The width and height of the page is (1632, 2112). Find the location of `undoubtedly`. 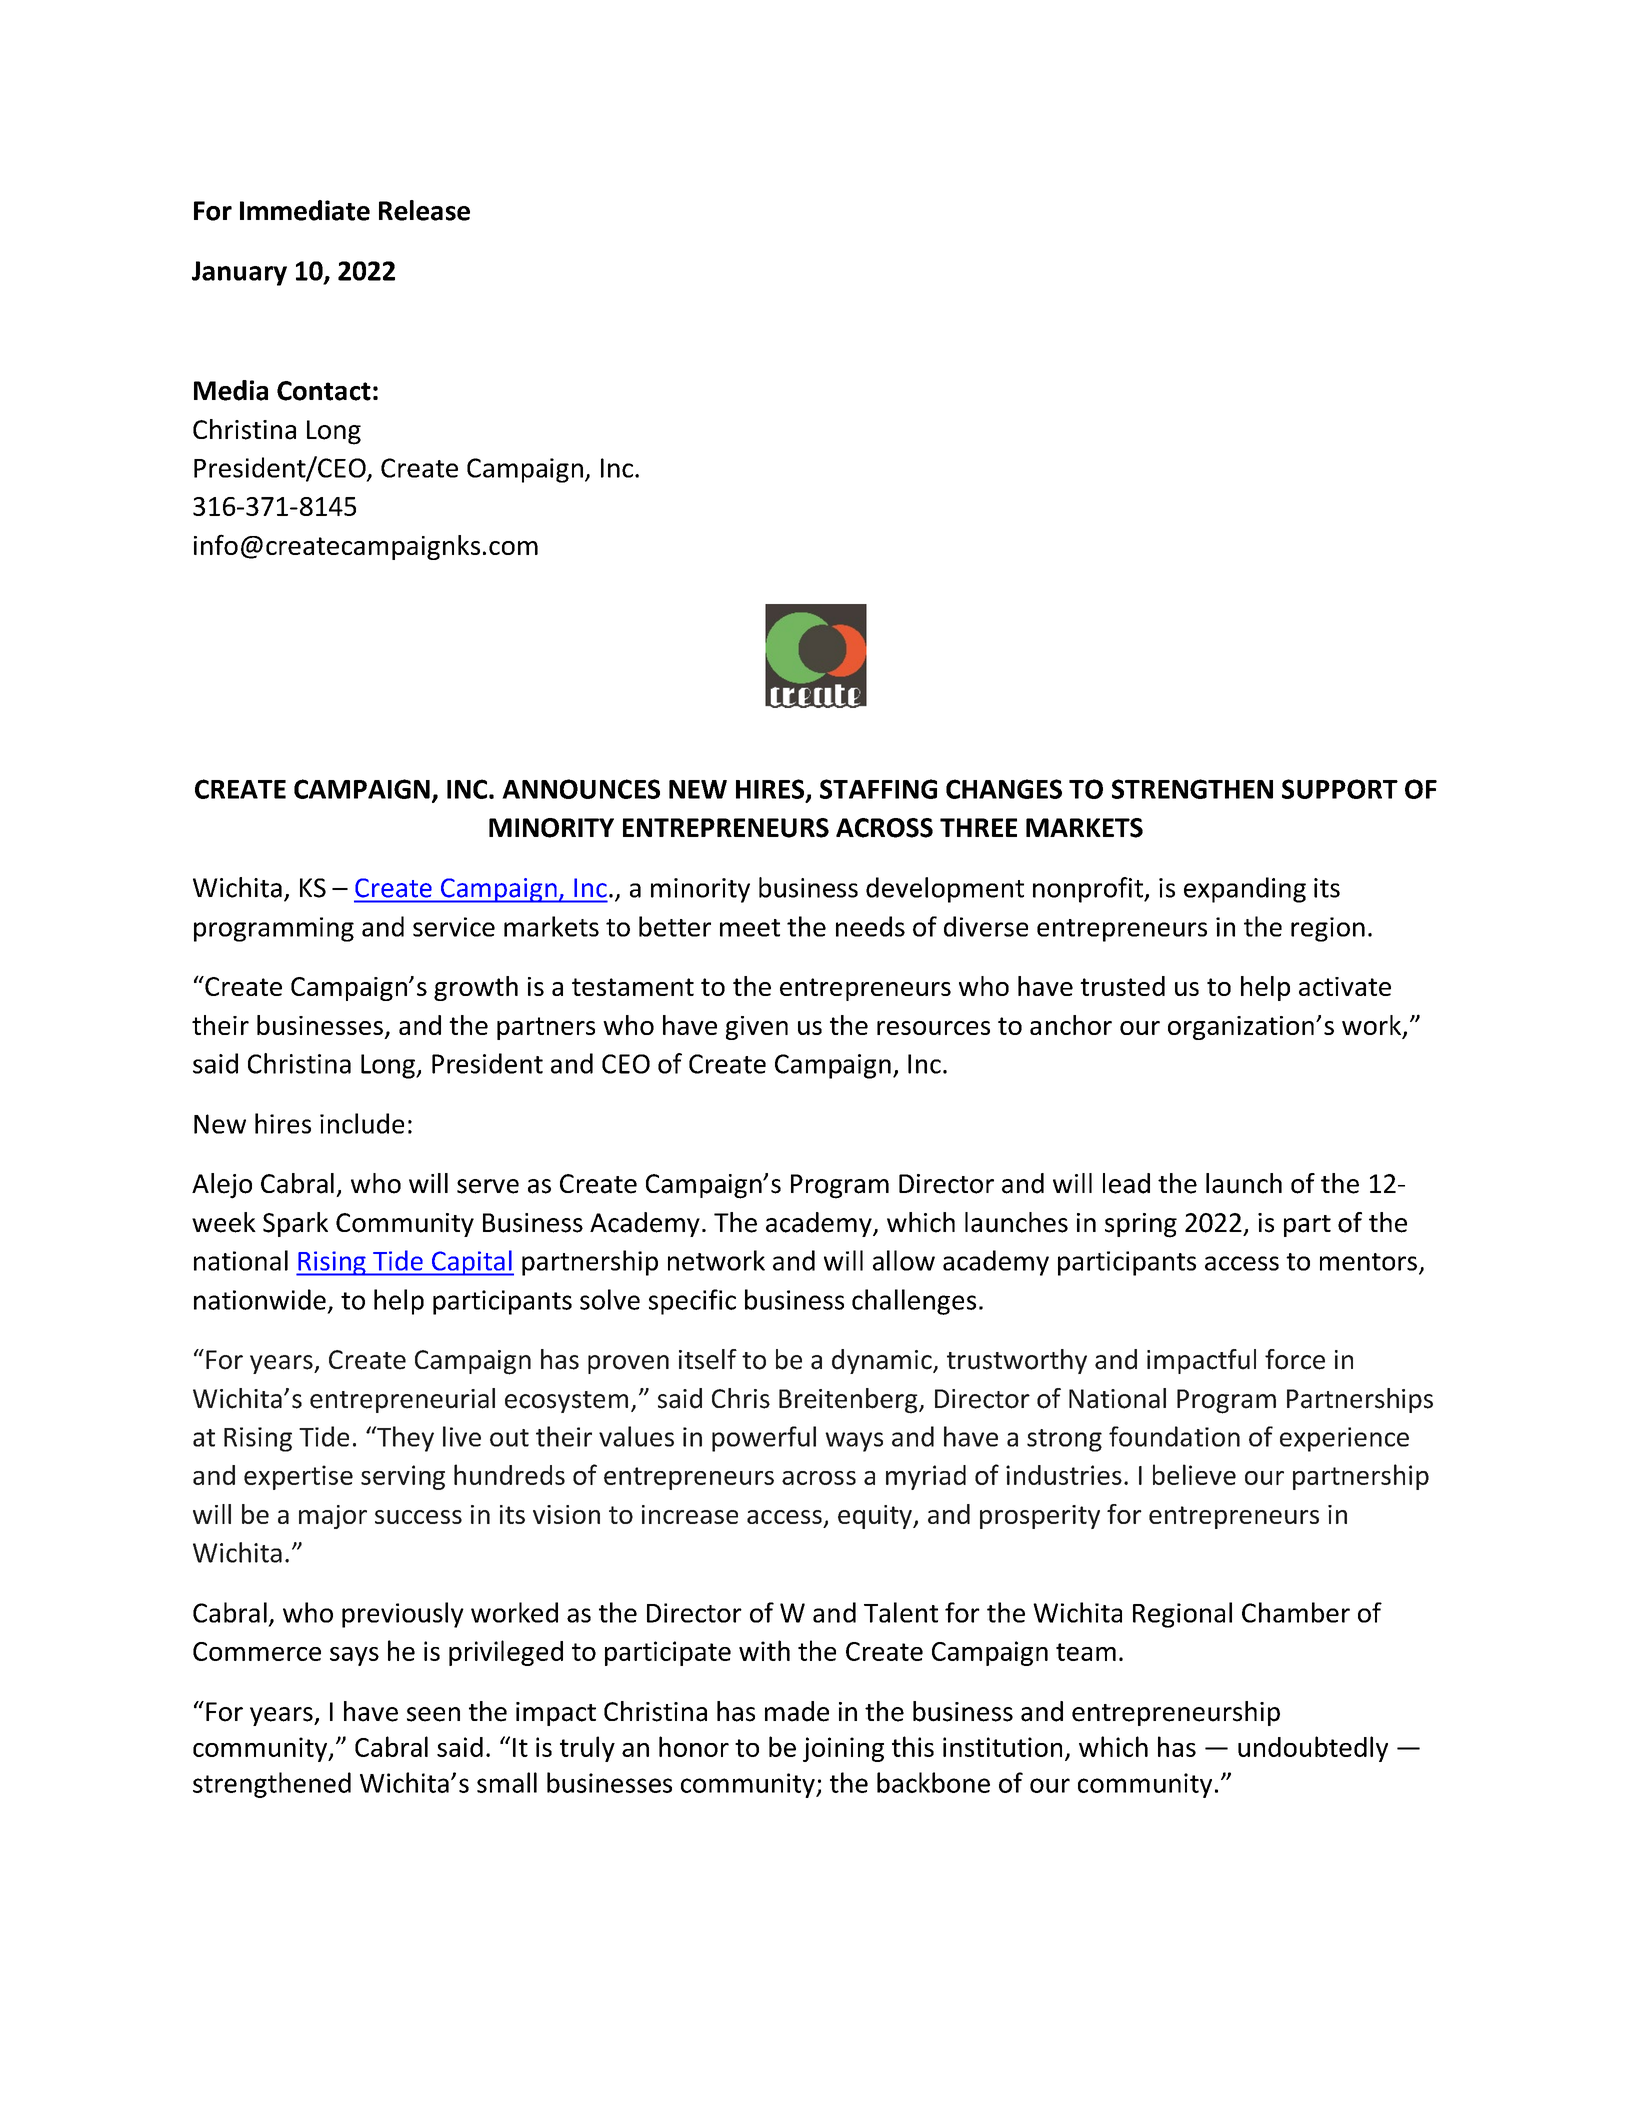

undoubtedly is located at coordinates (1313, 1749).
